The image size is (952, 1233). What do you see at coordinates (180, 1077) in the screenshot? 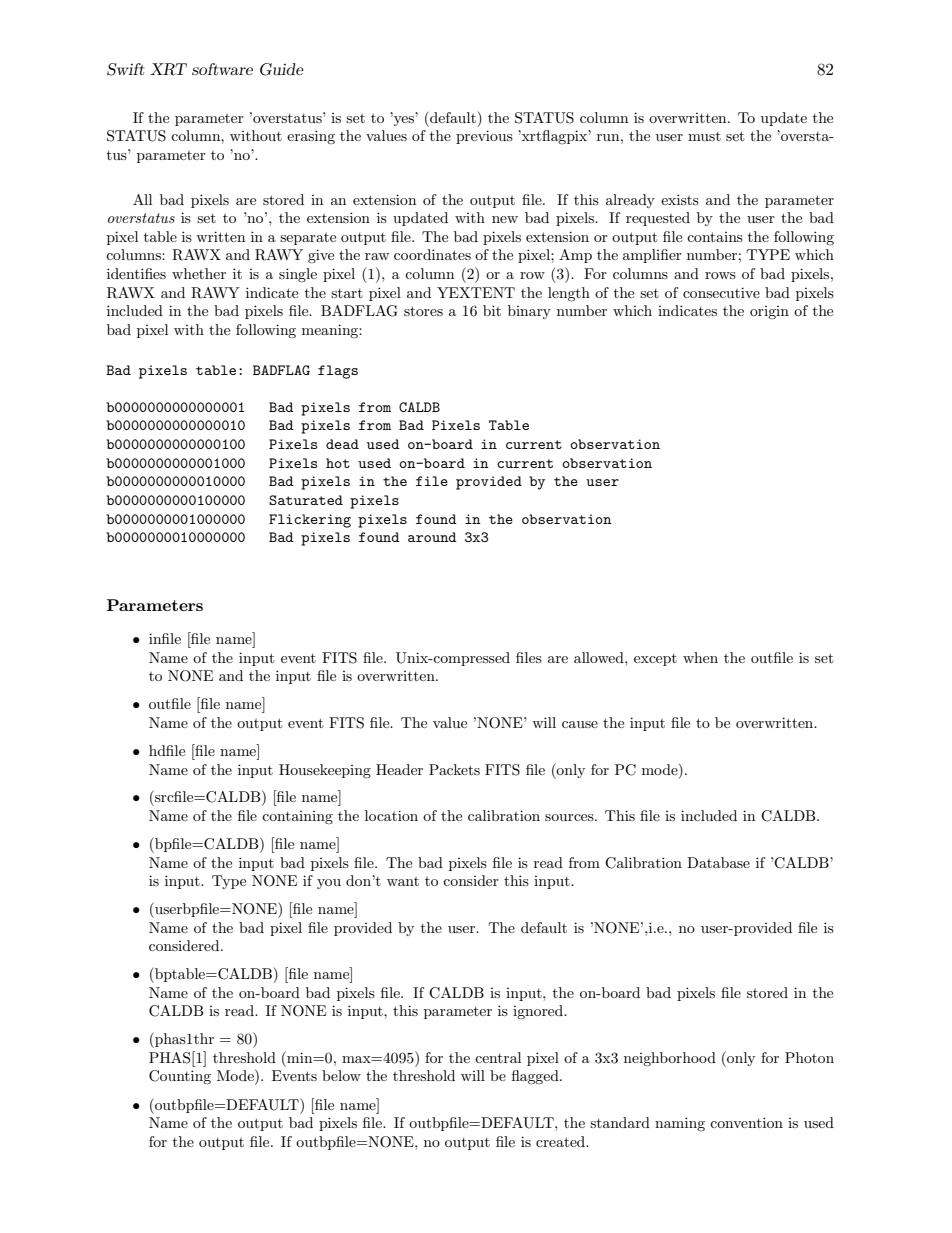
I see `Counting` at bounding box center [180, 1077].
